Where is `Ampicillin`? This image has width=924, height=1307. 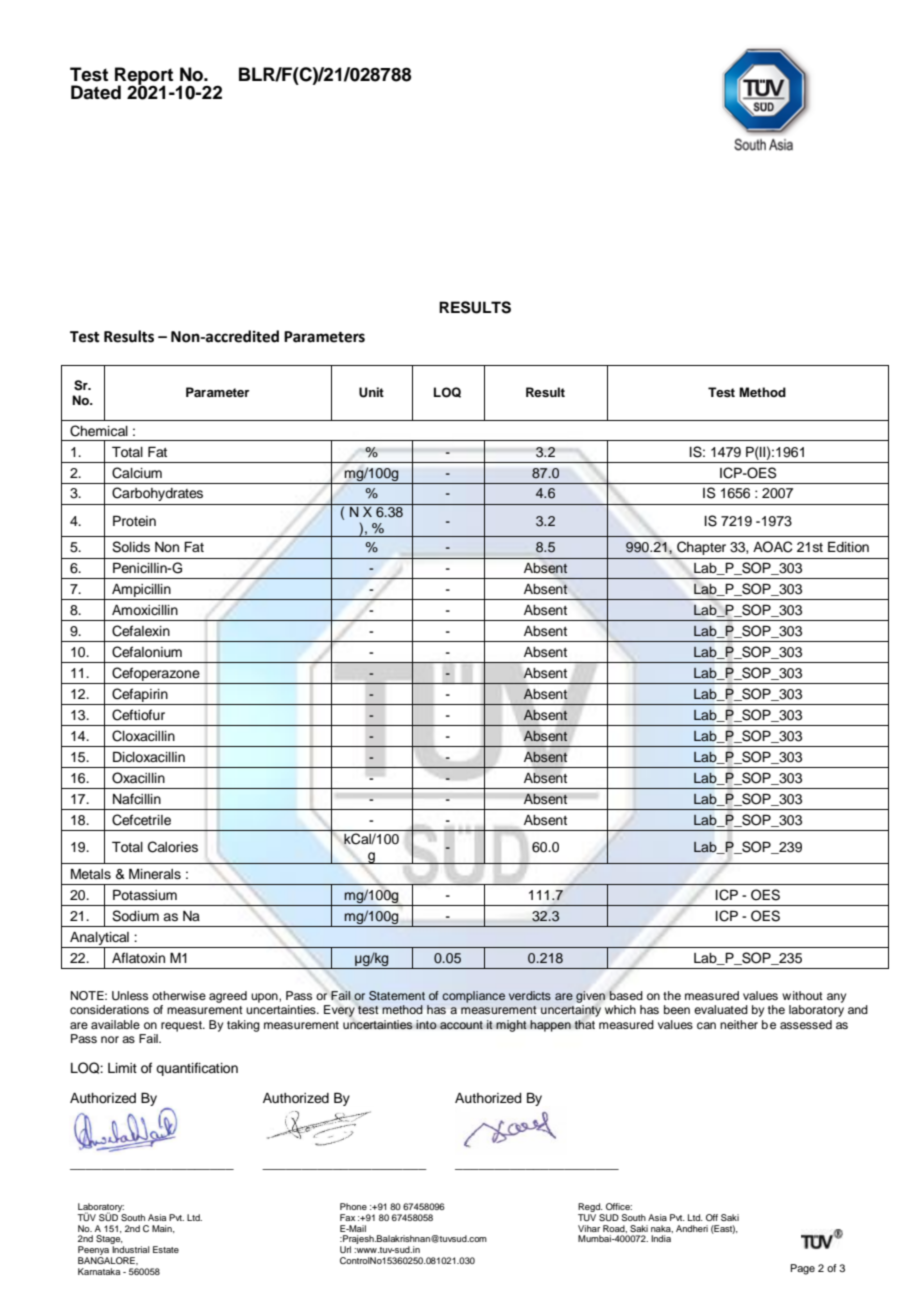
Ampicillin is located at coordinates (141, 592).
